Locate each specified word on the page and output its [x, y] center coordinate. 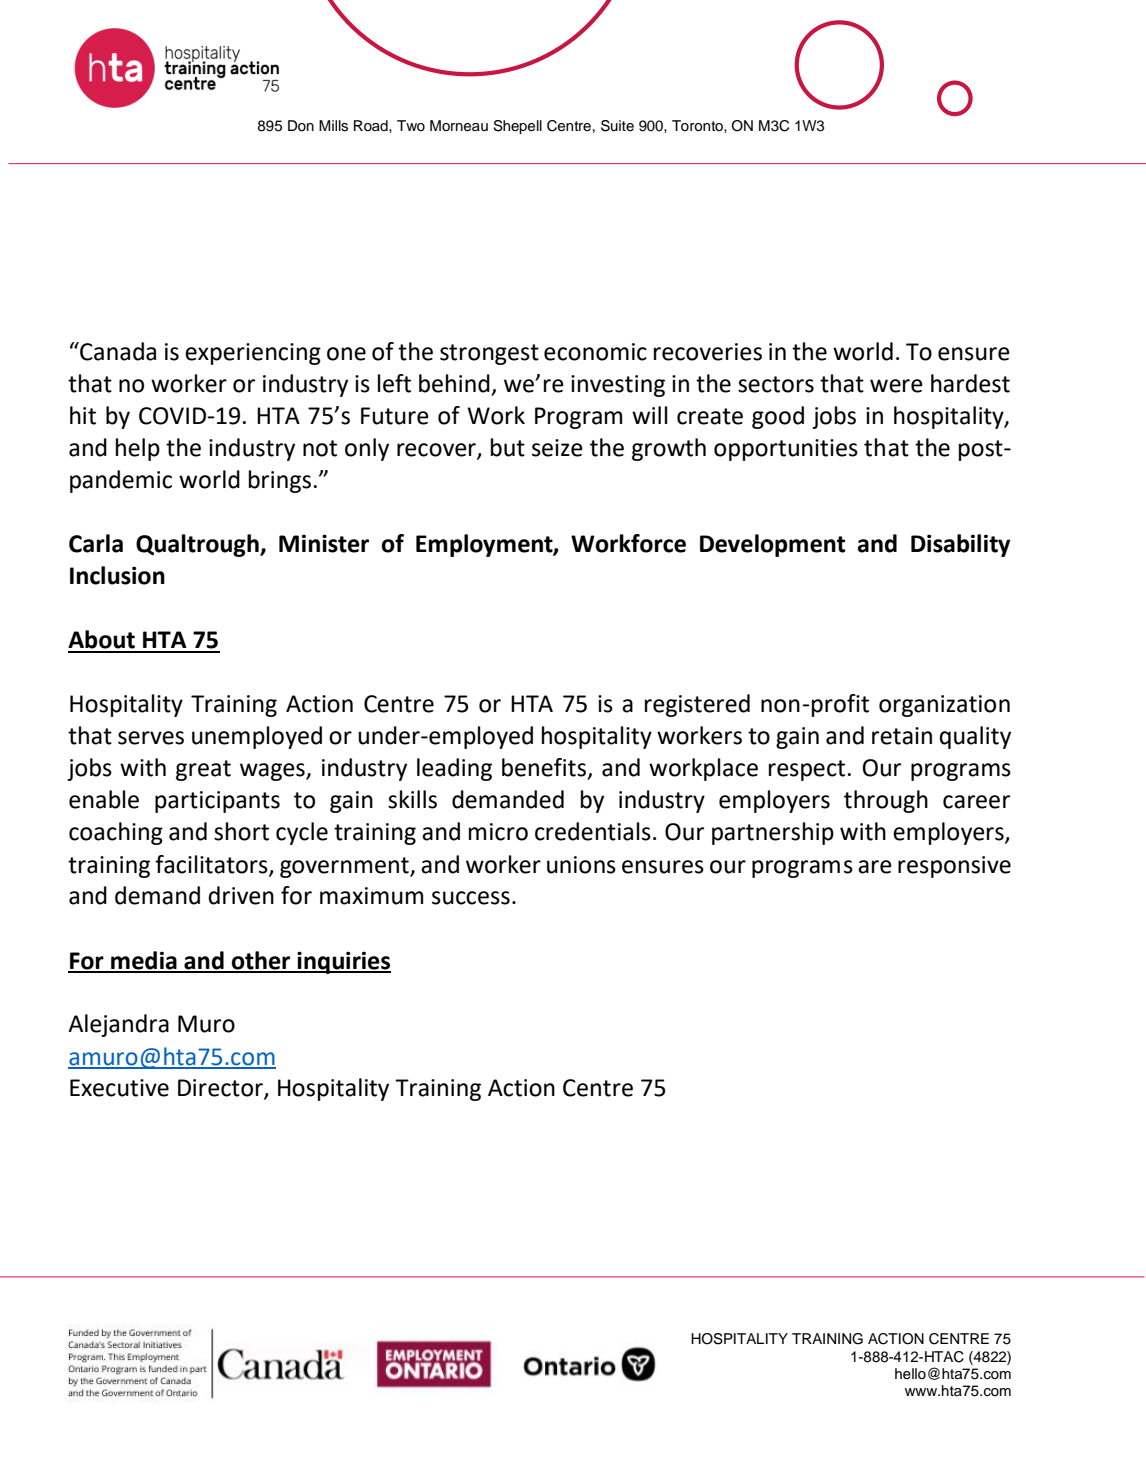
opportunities [786, 450]
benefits [544, 767]
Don [301, 125]
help [138, 449]
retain [902, 736]
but [508, 447]
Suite [617, 126]
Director [221, 1089]
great [203, 770]
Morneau [459, 126]
